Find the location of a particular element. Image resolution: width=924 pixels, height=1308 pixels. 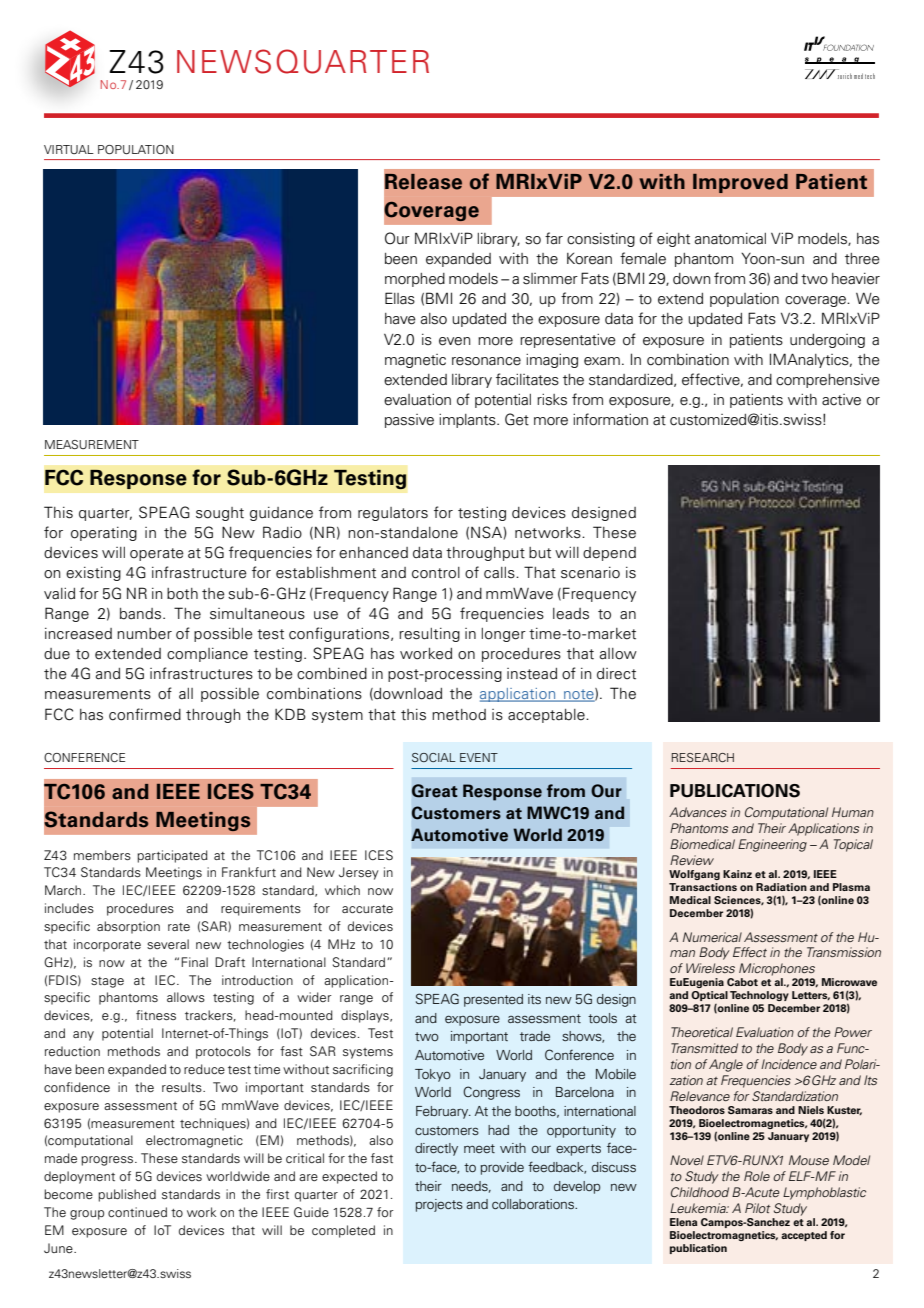

VIRTUAL is located at coordinates (69, 149).
